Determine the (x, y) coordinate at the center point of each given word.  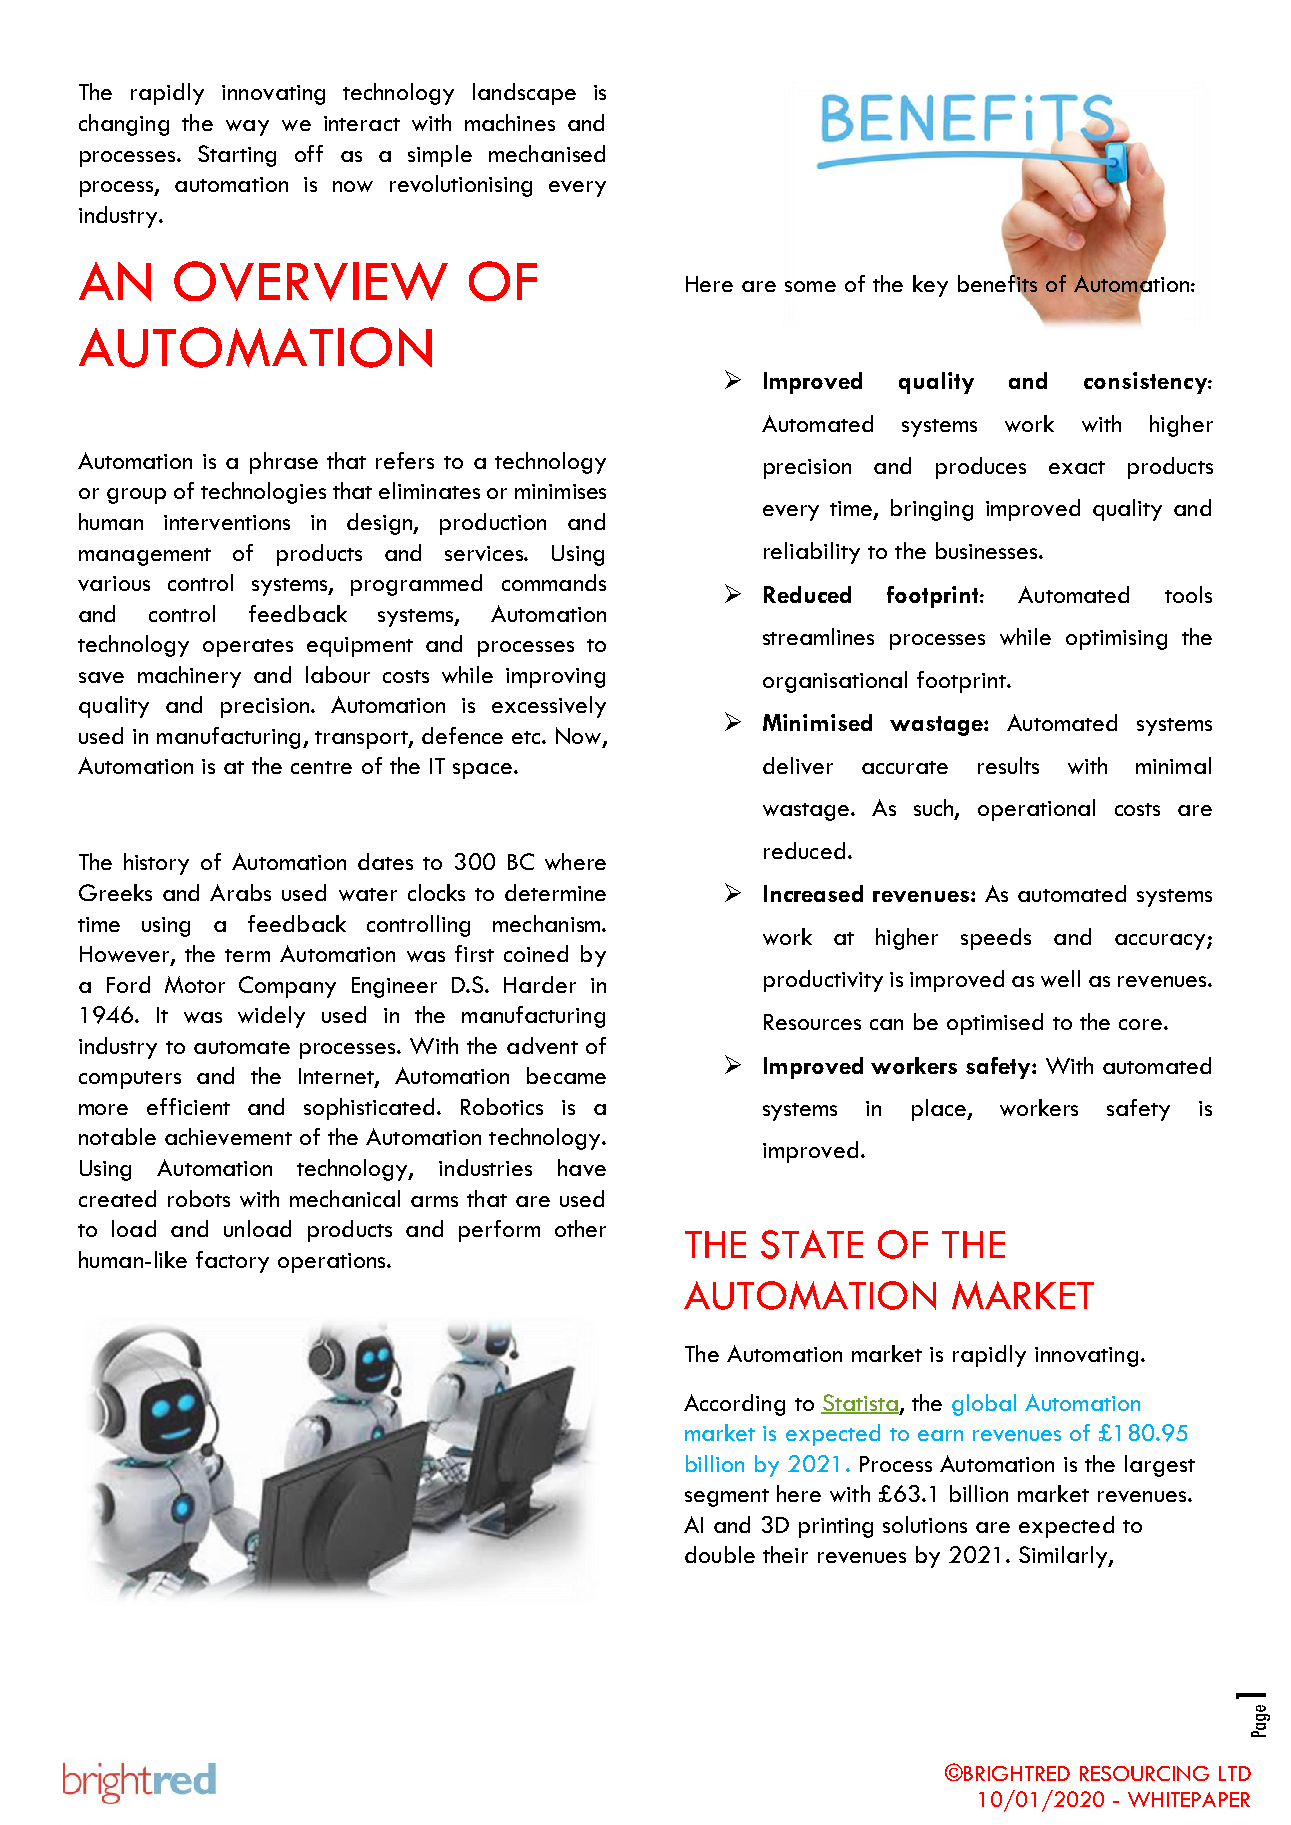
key (930, 286)
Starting (237, 156)
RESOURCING (1144, 1773)
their (785, 1554)
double (720, 1554)
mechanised (547, 153)
